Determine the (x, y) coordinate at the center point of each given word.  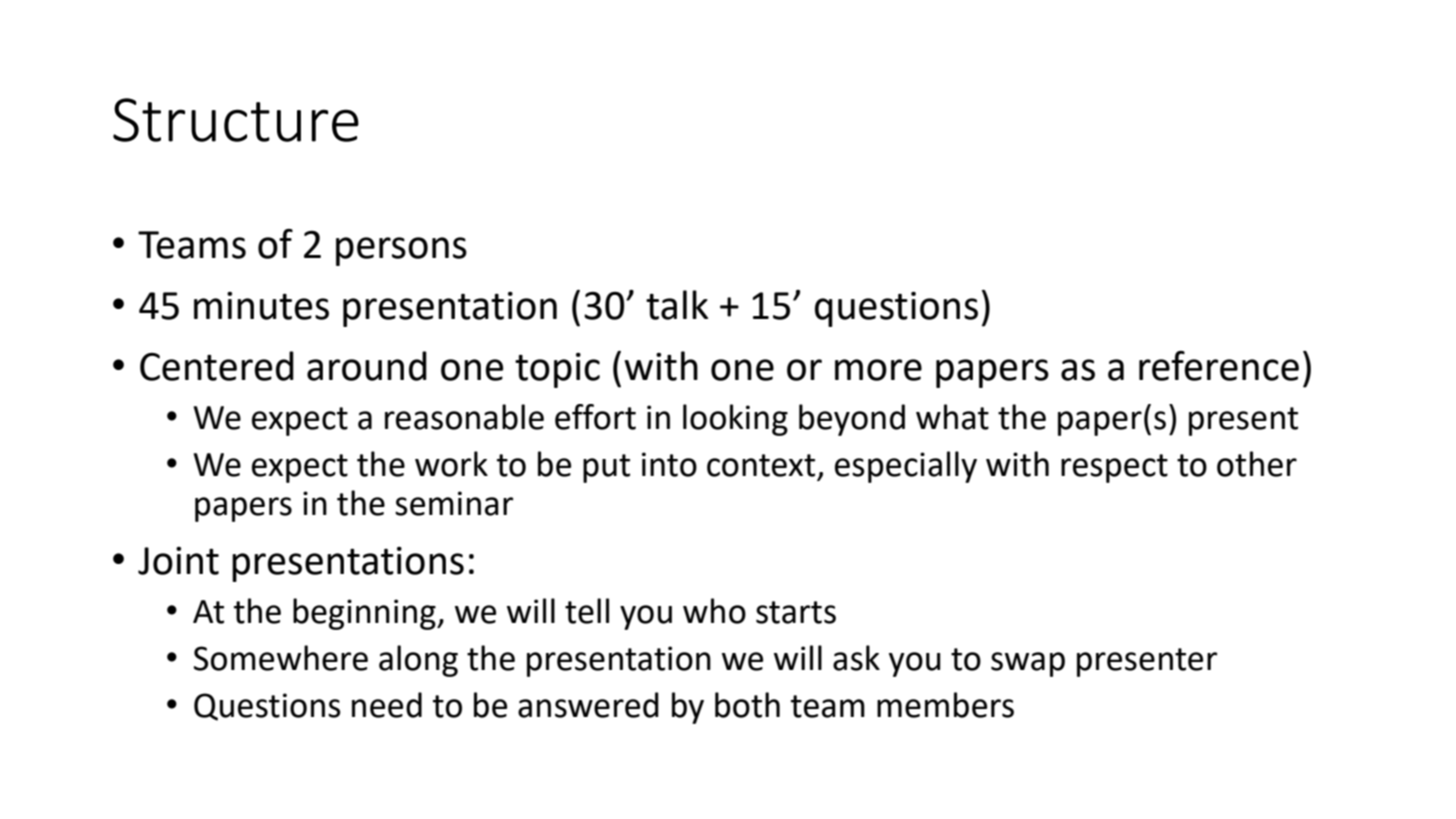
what (952, 417)
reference (1219, 366)
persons (401, 251)
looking (735, 420)
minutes (261, 306)
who (714, 611)
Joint (178, 561)
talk (677, 305)
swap (1028, 664)
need (387, 705)
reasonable (464, 417)
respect (1114, 468)
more (878, 370)
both (747, 705)
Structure (236, 120)
